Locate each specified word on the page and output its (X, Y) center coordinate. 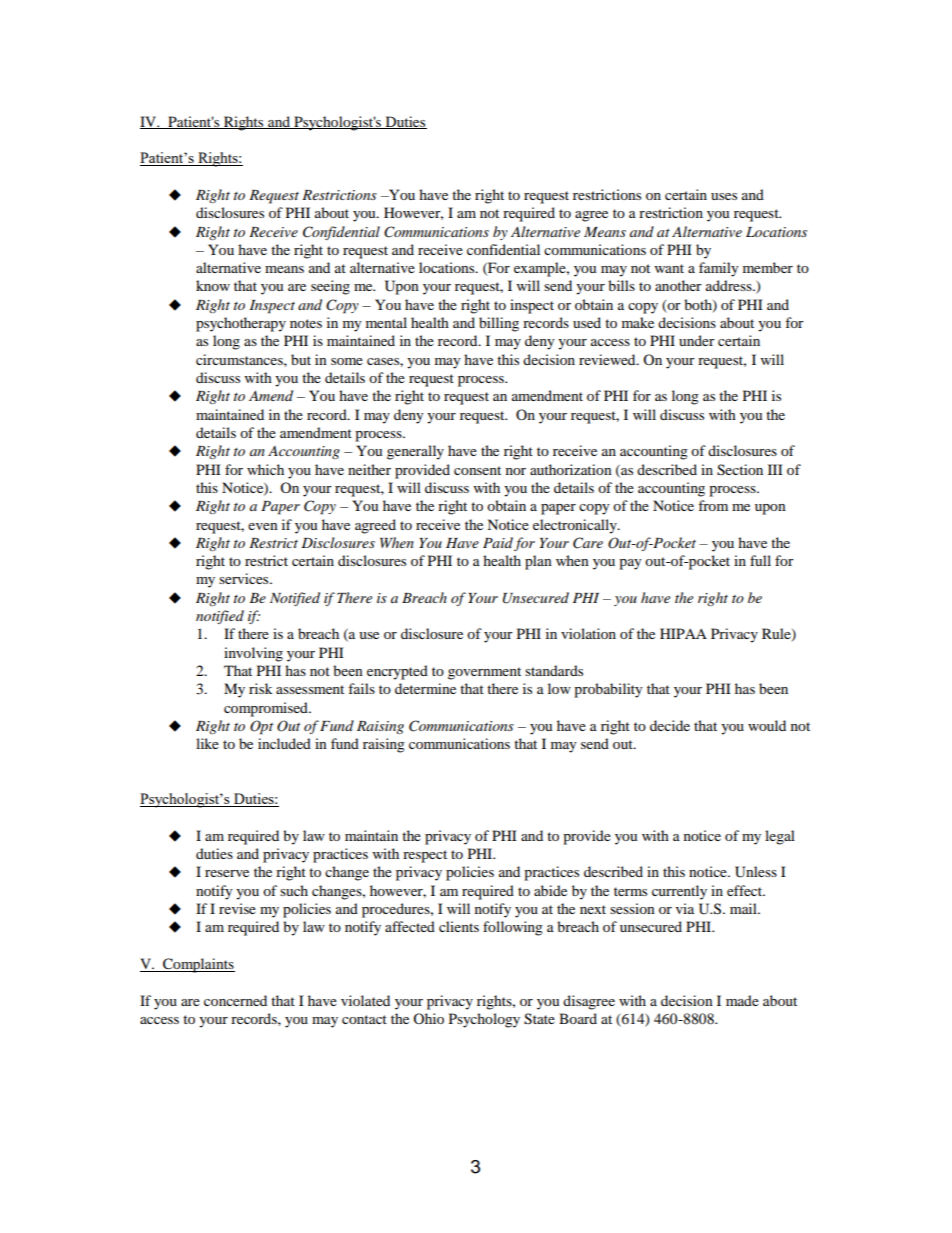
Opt (261, 727)
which (265, 469)
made (742, 1000)
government (484, 673)
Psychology (484, 1020)
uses (724, 196)
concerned (235, 1000)
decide (670, 725)
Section (740, 470)
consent (477, 470)
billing (499, 324)
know (213, 285)
